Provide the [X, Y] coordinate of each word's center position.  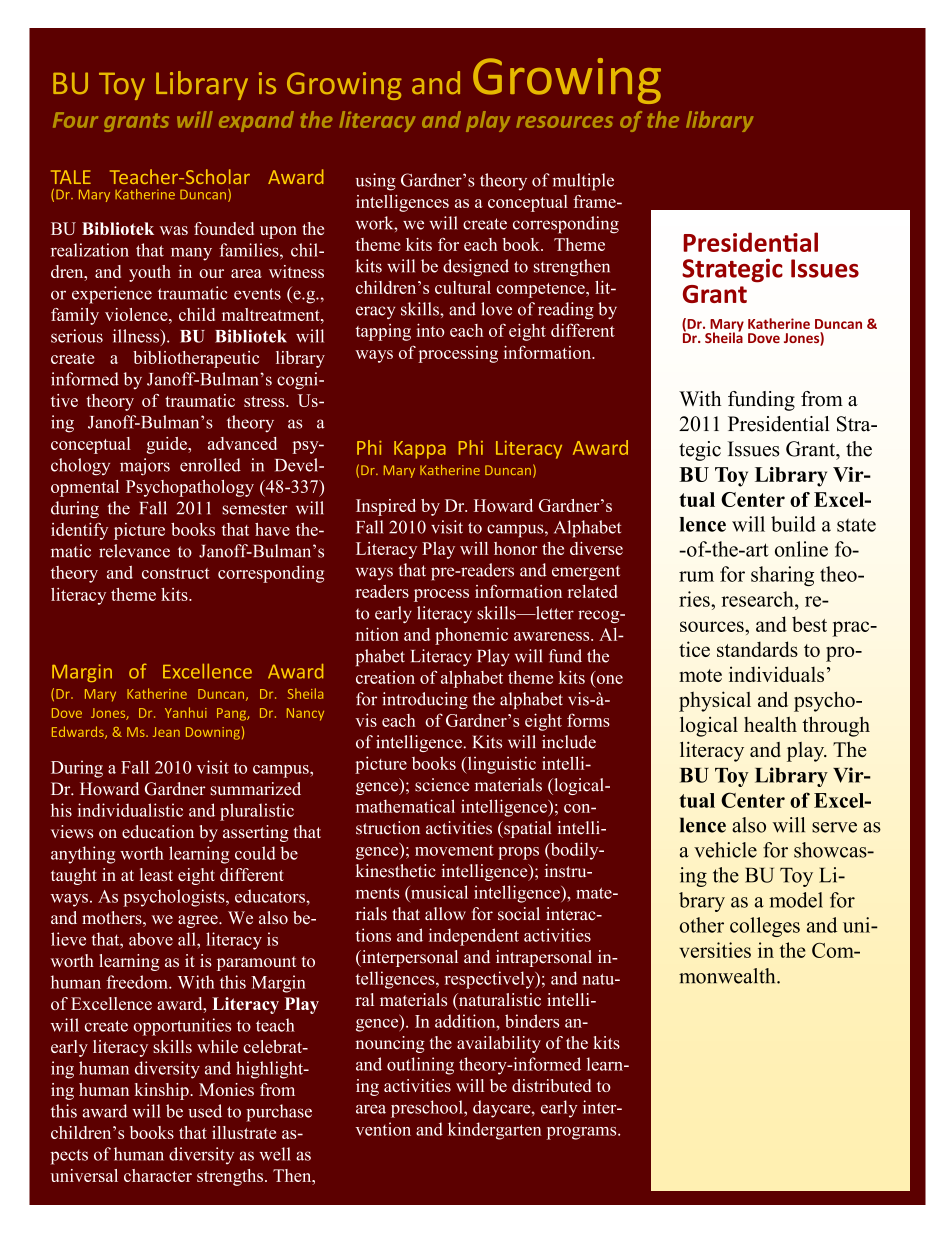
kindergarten [495, 1131]
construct [176, 573]
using [376, 182]
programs [583, 1133]
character [158, 1175]
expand [256, 121]
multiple [583, 182]
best [809, 624]
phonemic [471, 636]
